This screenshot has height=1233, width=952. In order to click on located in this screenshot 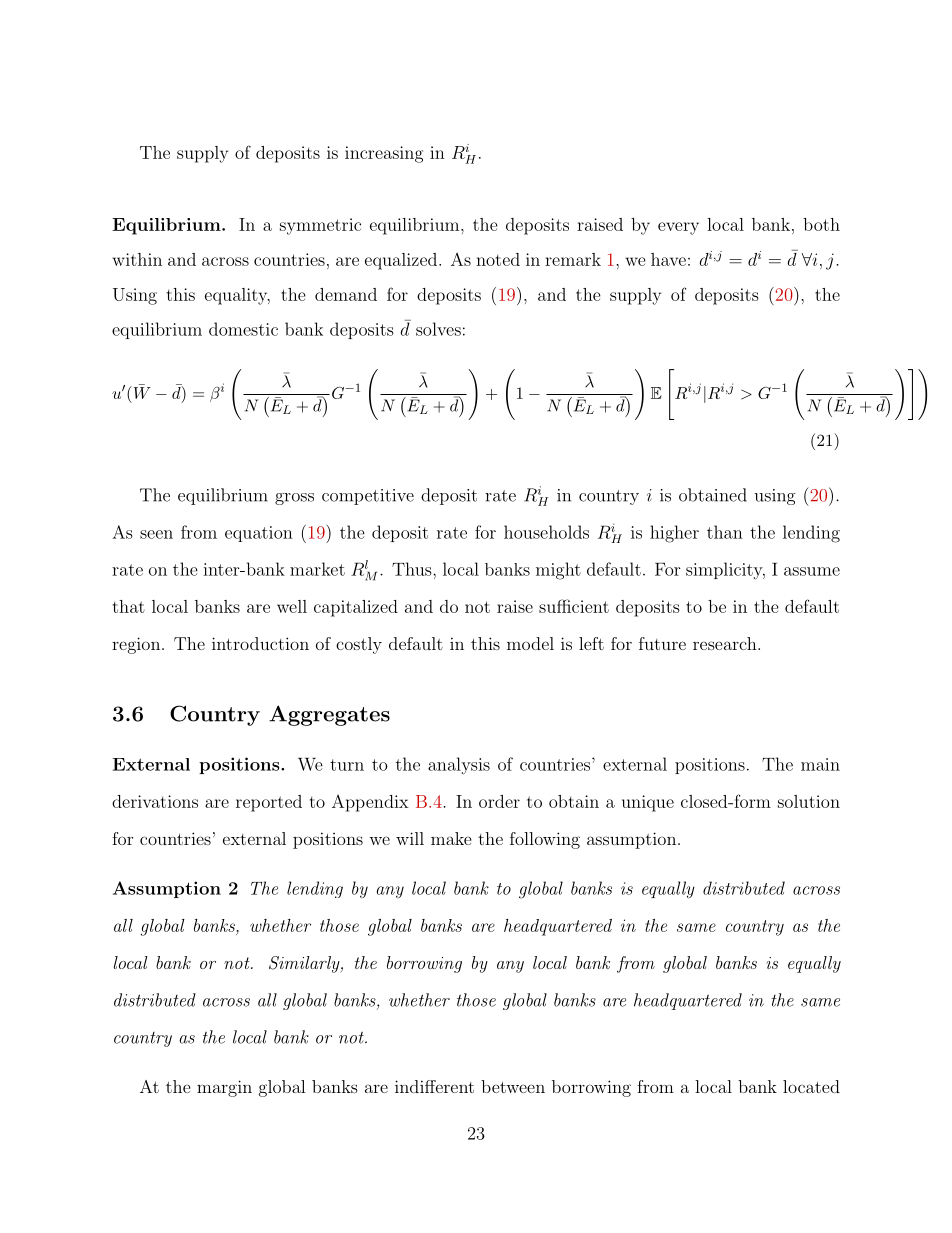, I will do `click(811, 1086)`.
